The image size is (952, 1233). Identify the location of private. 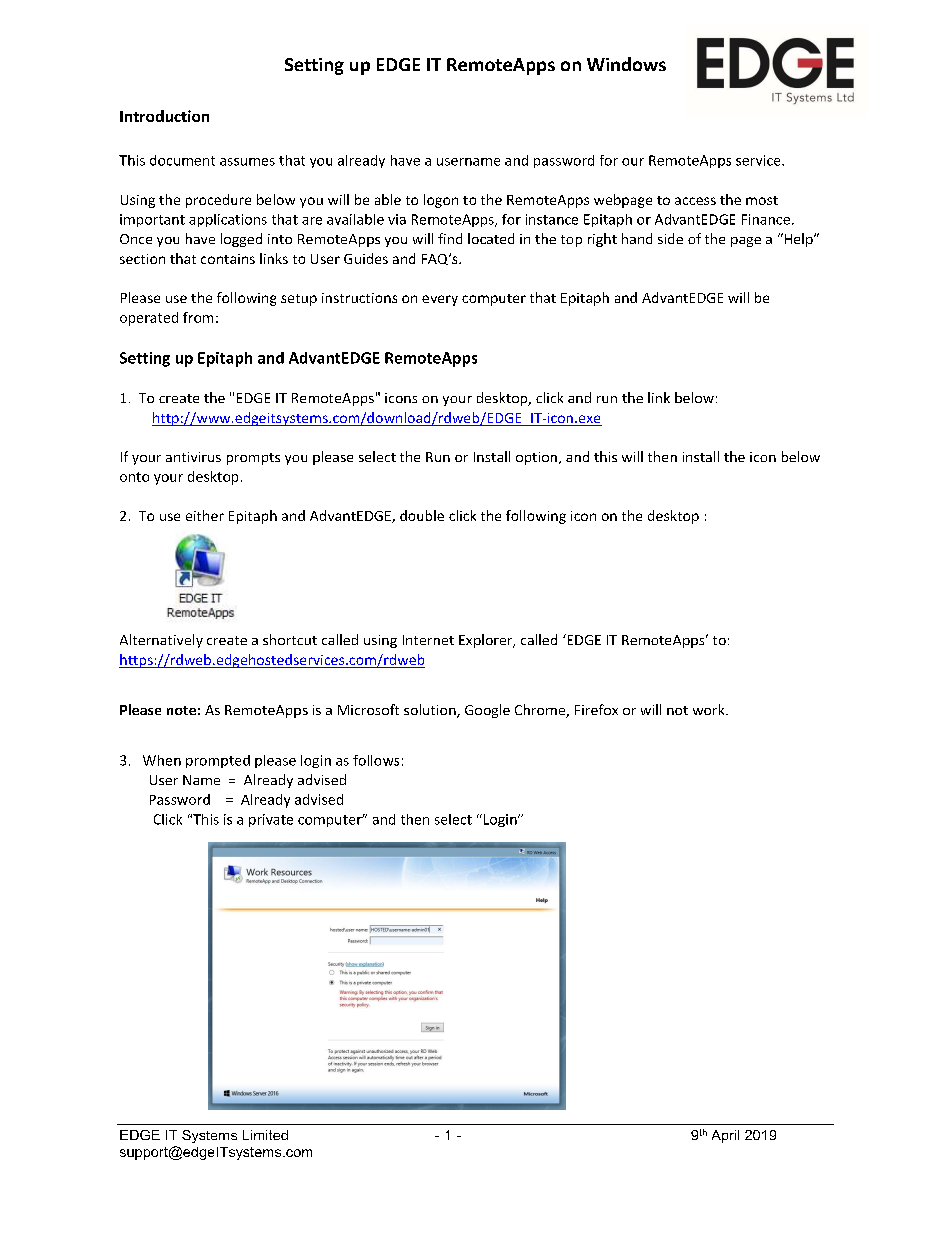
(271, 820).
